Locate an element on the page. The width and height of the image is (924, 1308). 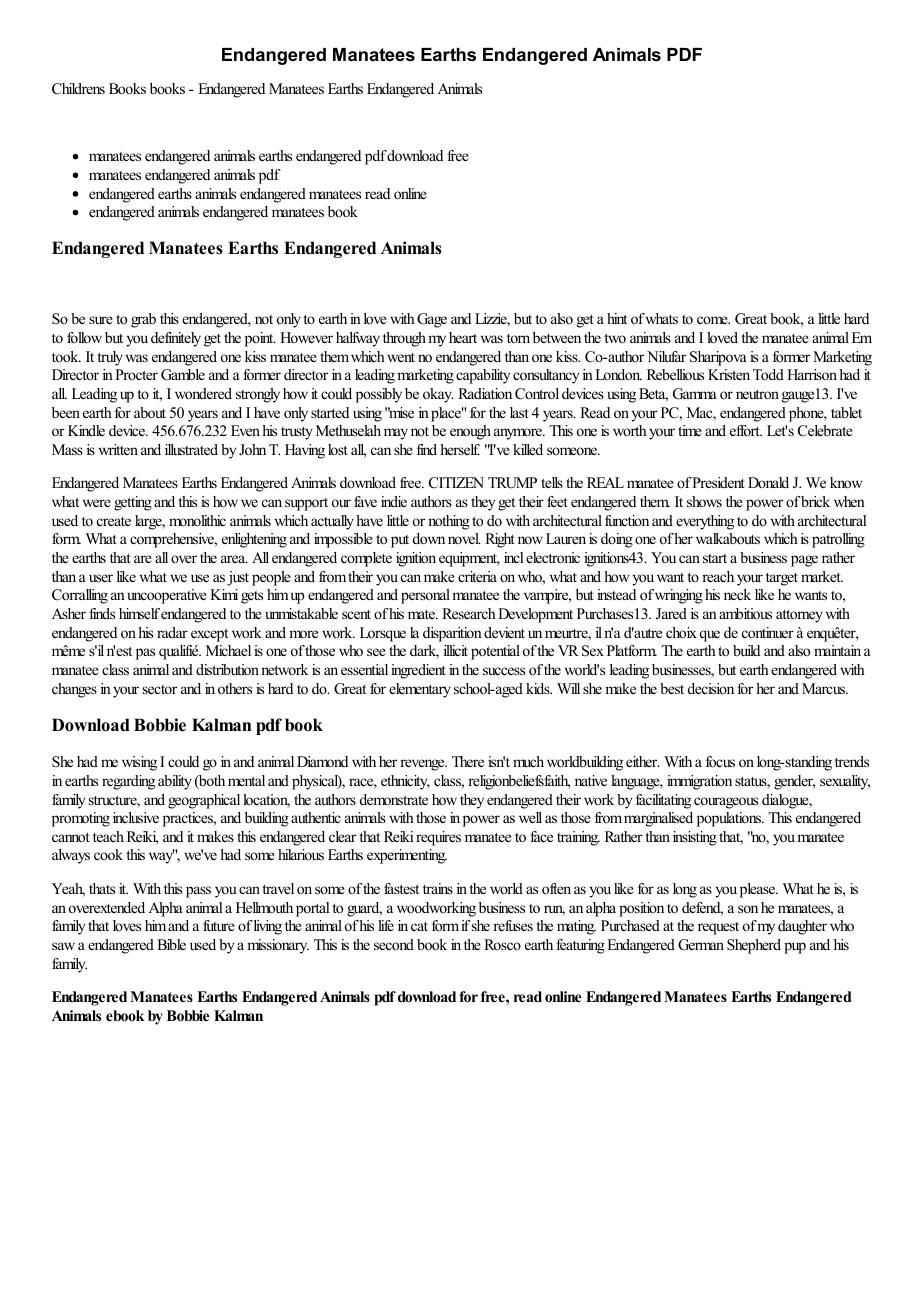
hint is located at coordinates (617, 318).
